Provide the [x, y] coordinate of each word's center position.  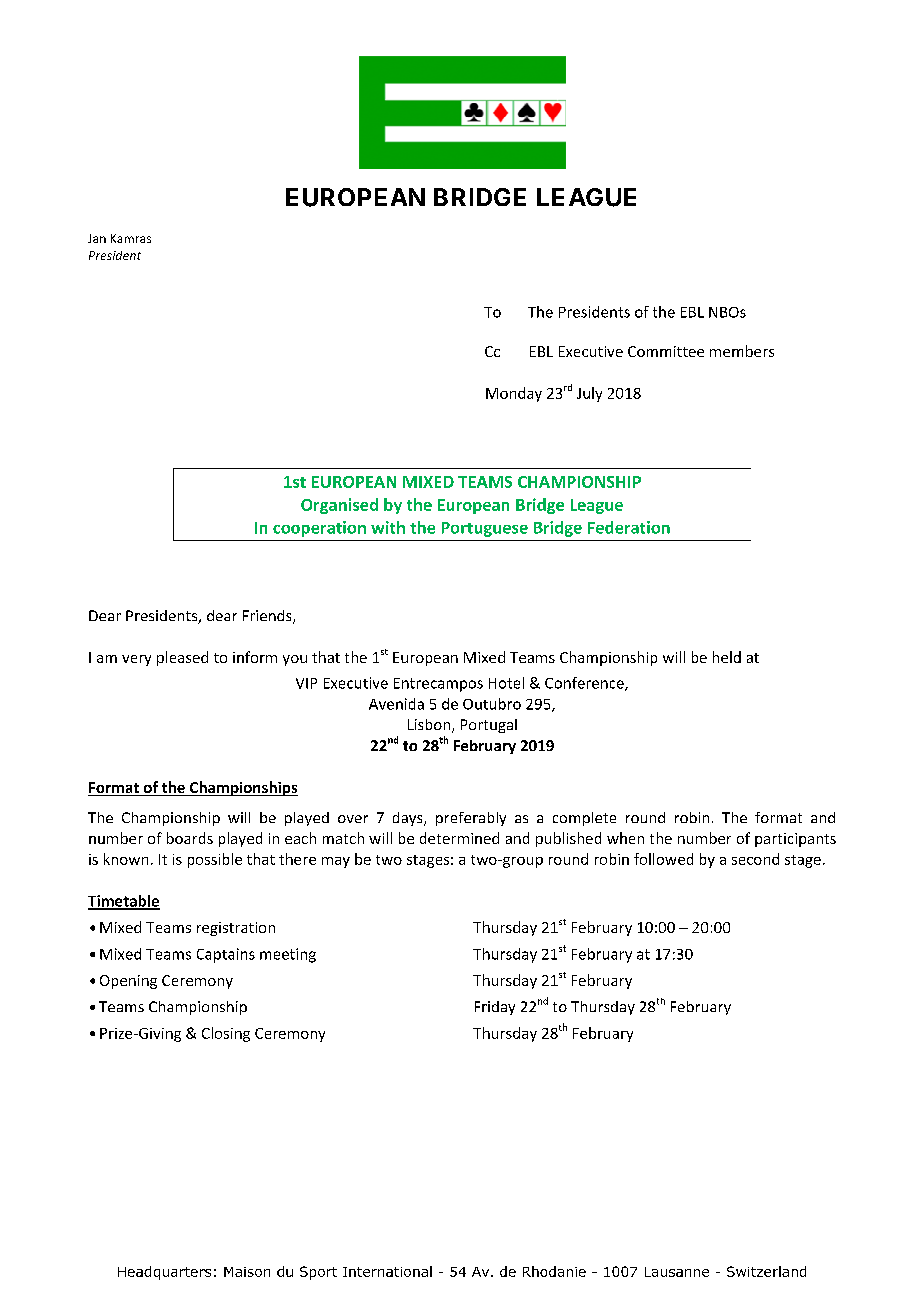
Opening [128, 982]
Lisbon [430, 726]
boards [190, 838]
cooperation [319, 529]
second [755, 859]
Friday [495, 1008]
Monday [514, 394]
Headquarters [164, 1273]
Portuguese [485, 529]
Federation [629, 527]
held [727, 657]
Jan [97, 238]
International [387, 1271]
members [742, 351]
